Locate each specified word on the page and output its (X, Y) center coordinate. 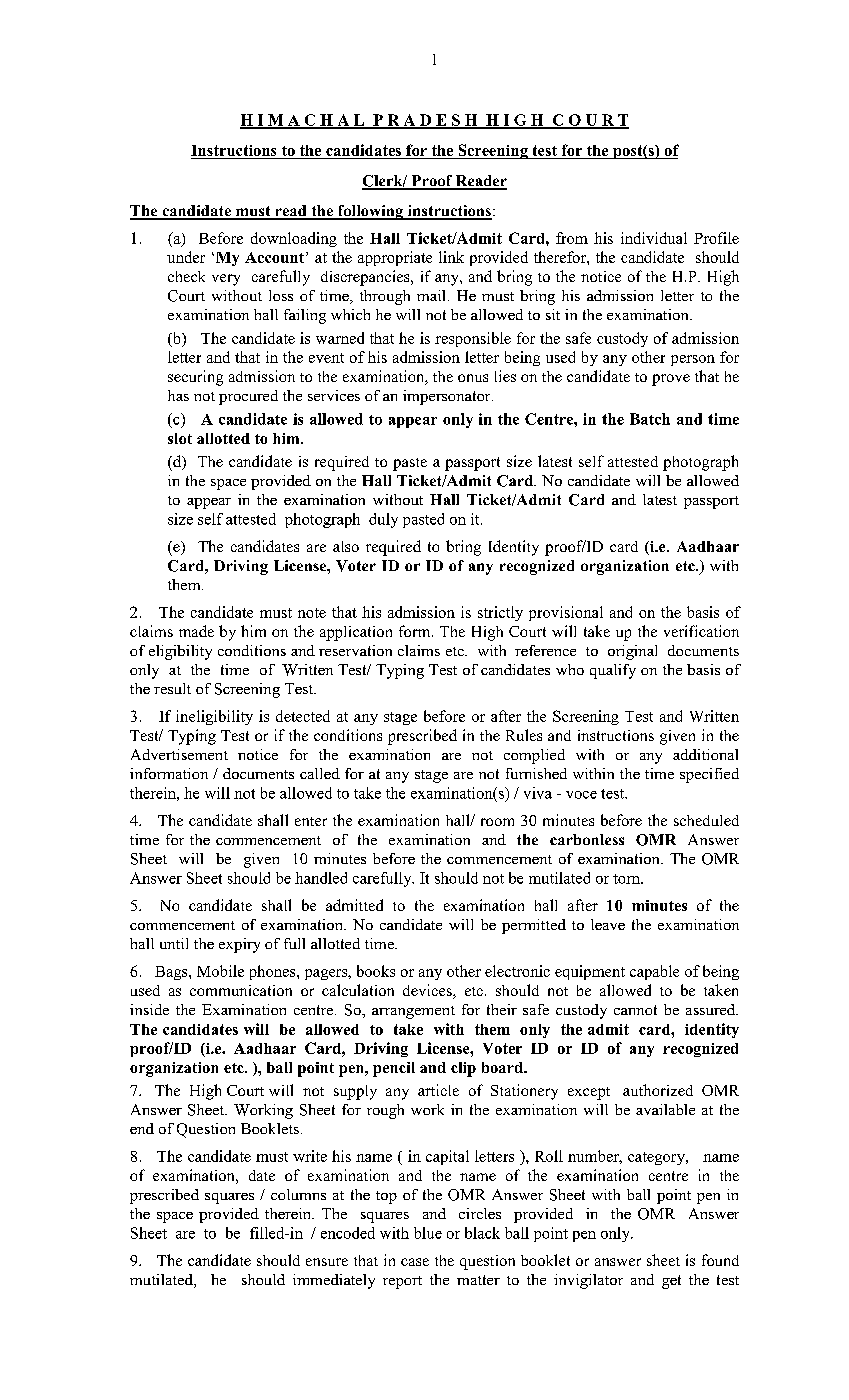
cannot (635, 1010)
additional (705, 754)
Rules (524, 735)
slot (180, 438)
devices (428, 991)
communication (241, 990)
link (451, 257)
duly (383, 520)
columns (298, 1194)
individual (654, 238)
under (186, 257)
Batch (650, 419)
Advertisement (179, 754)
